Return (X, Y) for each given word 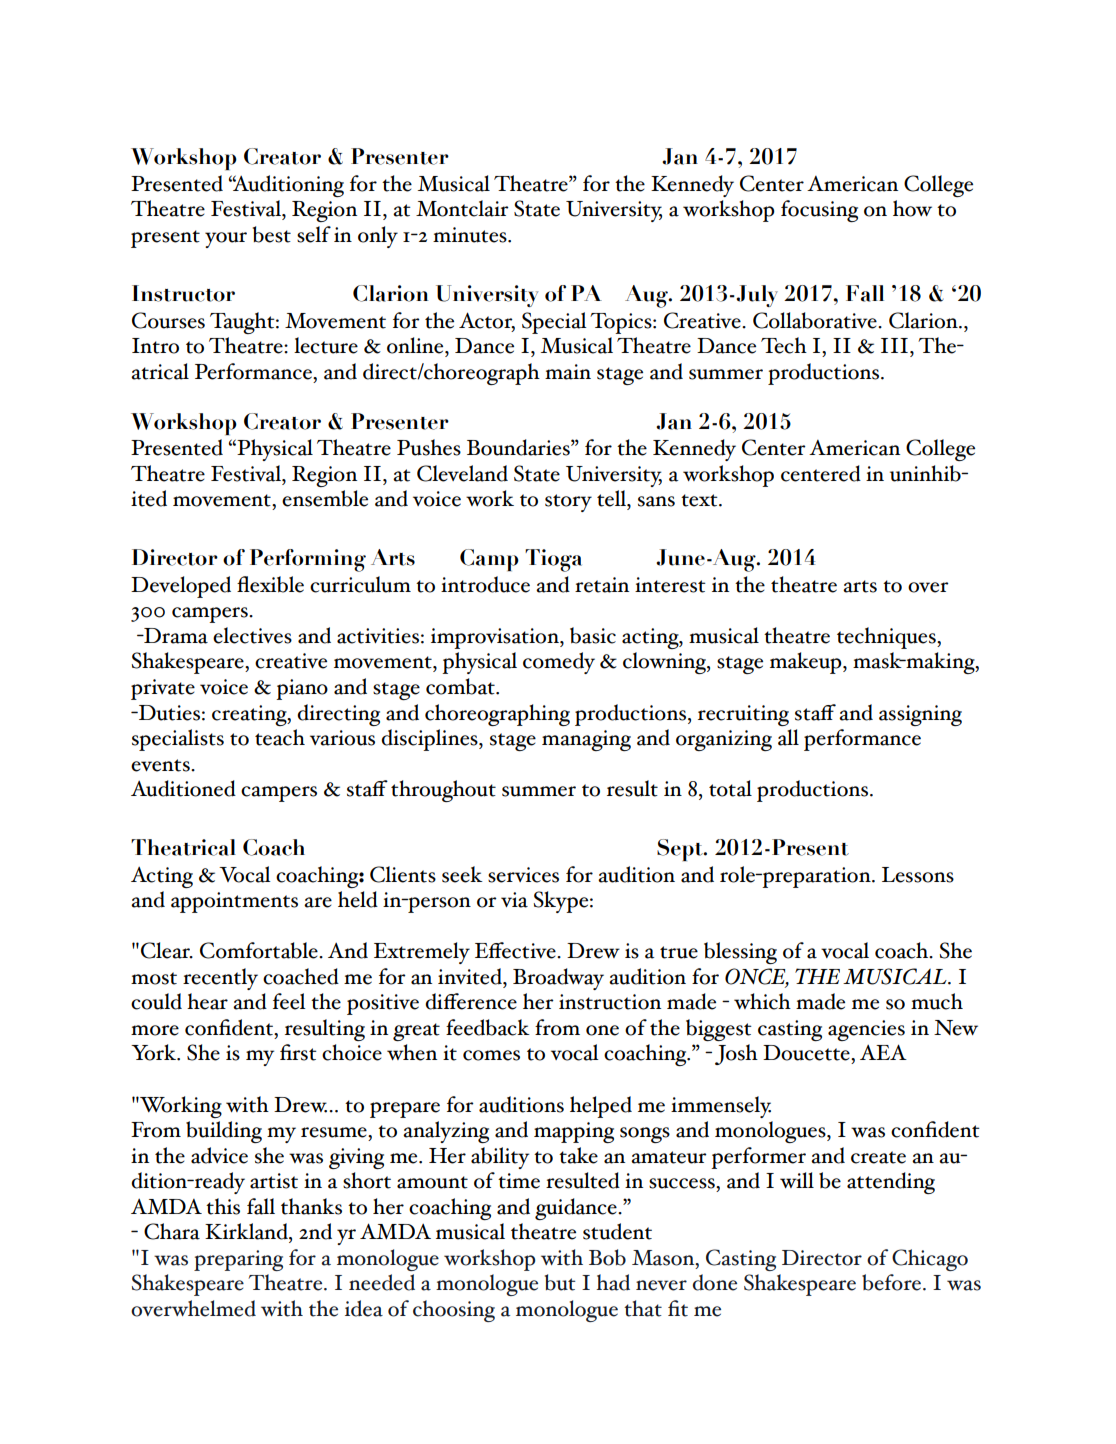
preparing (238, 1260)
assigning (920, 715)
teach (280, 737)
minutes (471, 235)
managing (586, 740)
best (272, 234)
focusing (819, 211)
